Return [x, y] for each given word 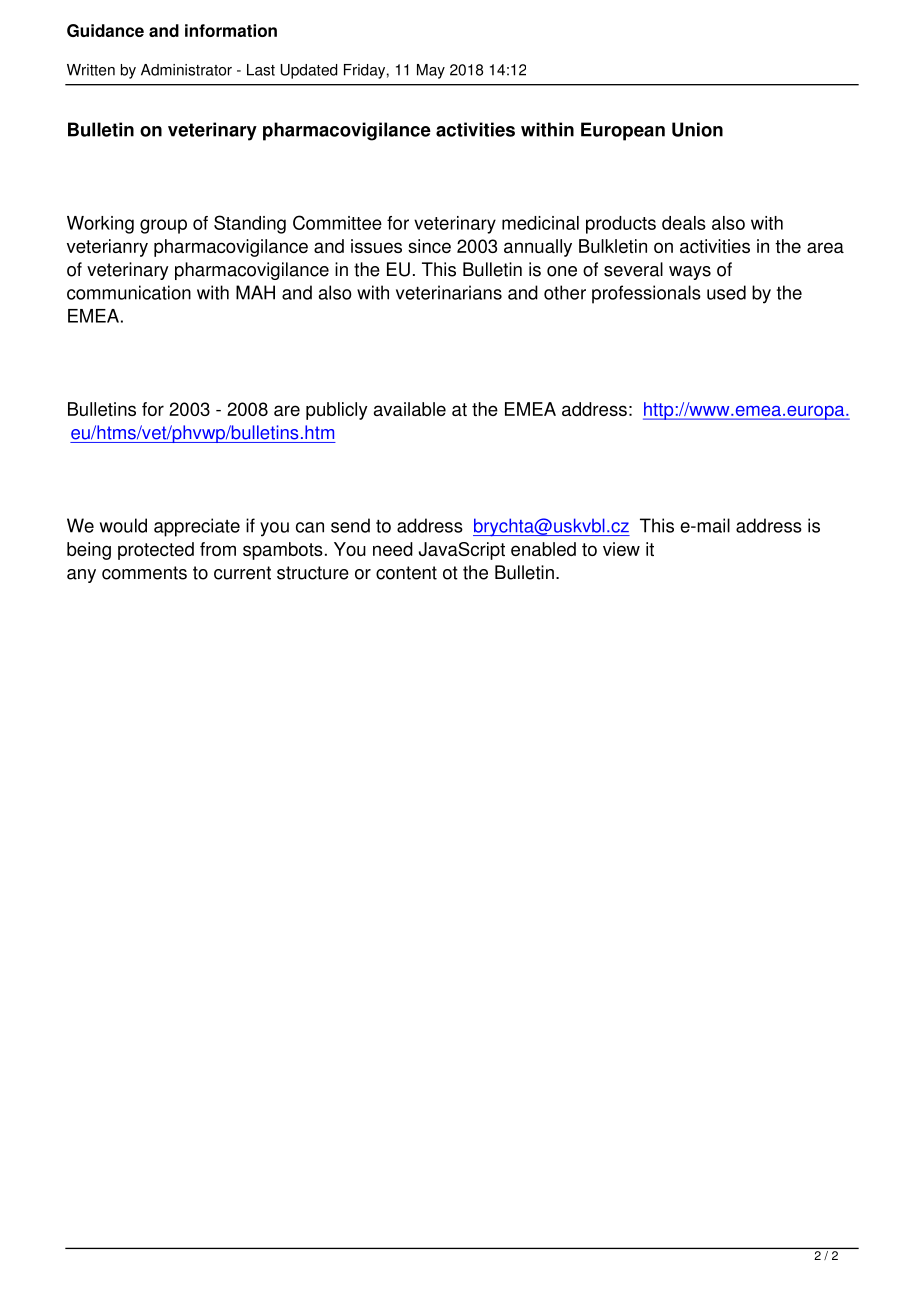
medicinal [540, 223]
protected [156, 551]
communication [129, 292]
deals [684, 223]
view [621, 549]
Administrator [186, 70]
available [410, 409]
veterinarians [449, 292]
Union [697, 129]
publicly [337, 411]
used [726, 292]
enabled [543, 549]
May [431, 71]
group [163, 226]
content [406, 573]
